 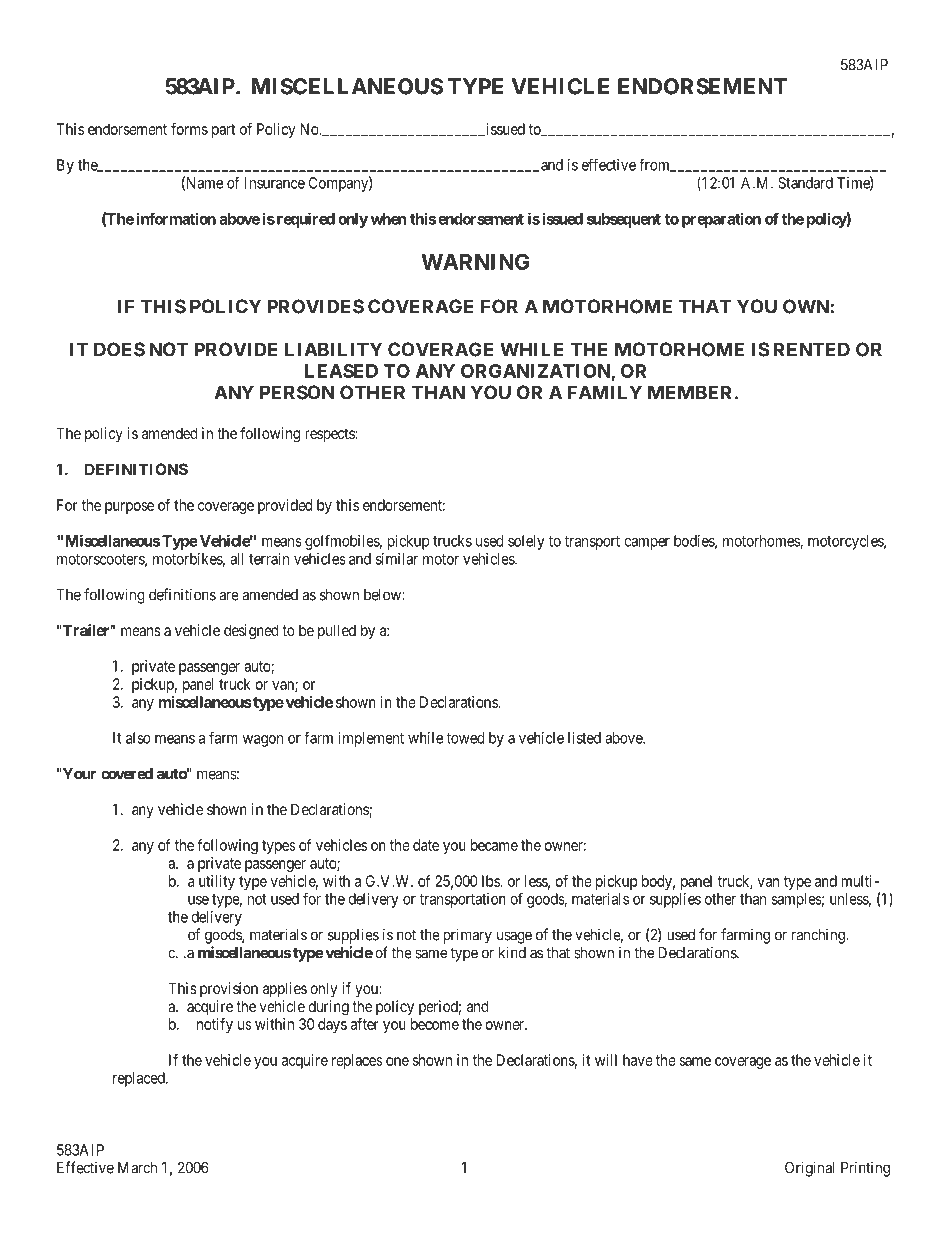 What do you see at coordinates (388, 219) in the image?
I see `when` at bounding box center [388, 219].
